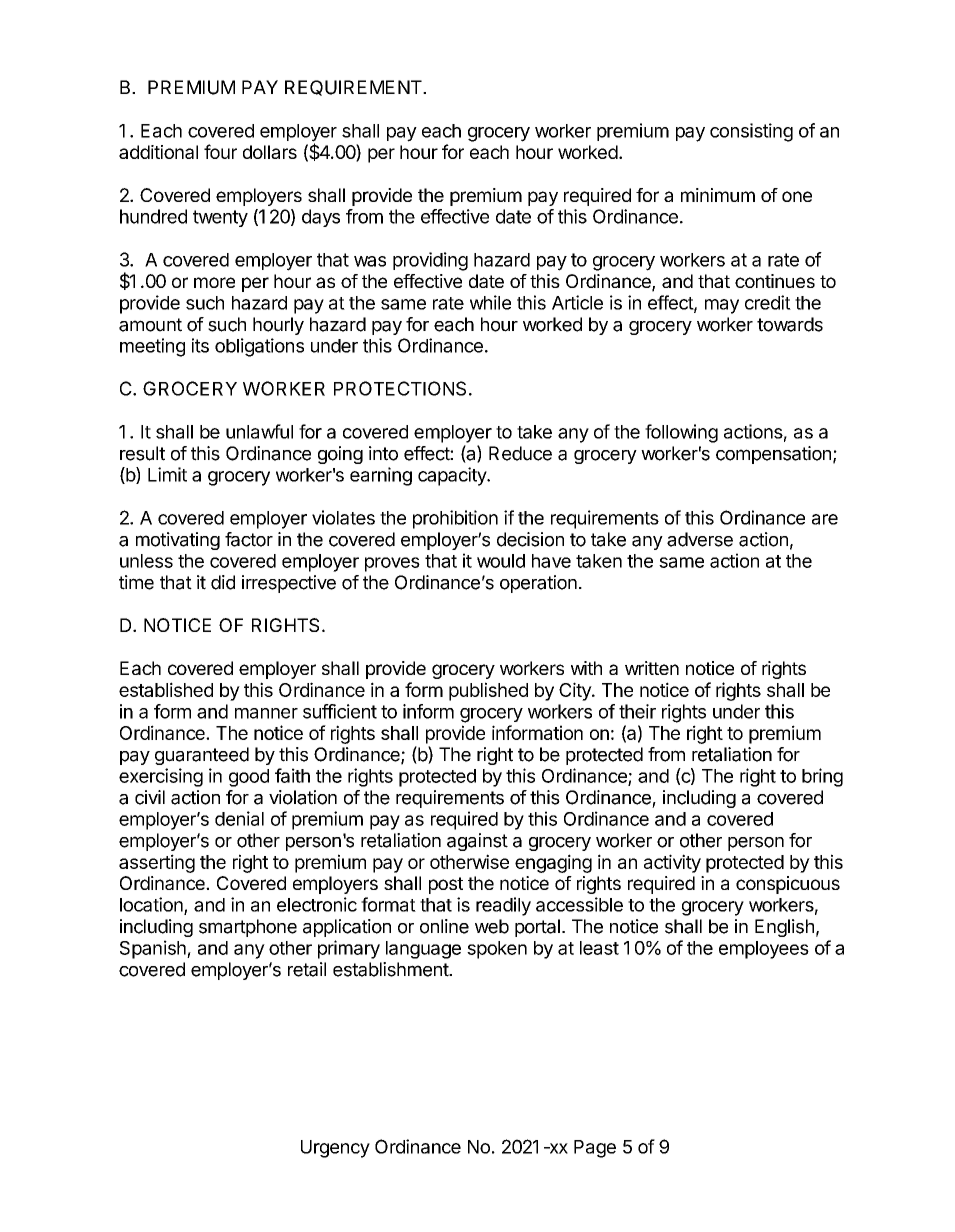 Image resolution: width=955 pixels, height=1232 pixels. Describe the element at coordinates (764, 950) in the document. I see `employees` at that location.
